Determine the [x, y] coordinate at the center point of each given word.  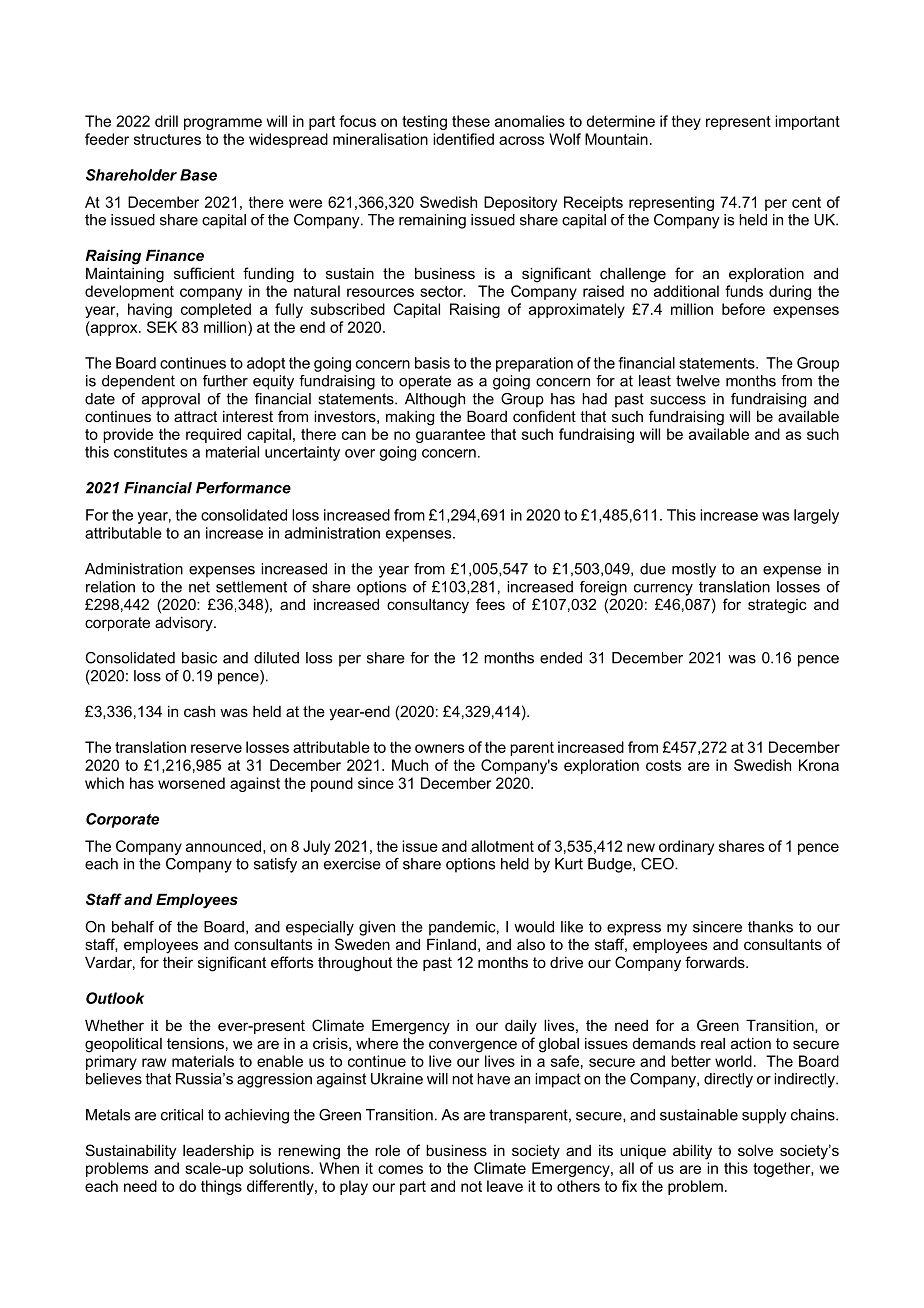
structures [167, 139]
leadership [218, 1152]
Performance [243, 488]
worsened [191, 783]
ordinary [686, 847]
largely [816, 516]
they [686, 122]
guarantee [450, 436]
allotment [502, 846]
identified [463, 139]
